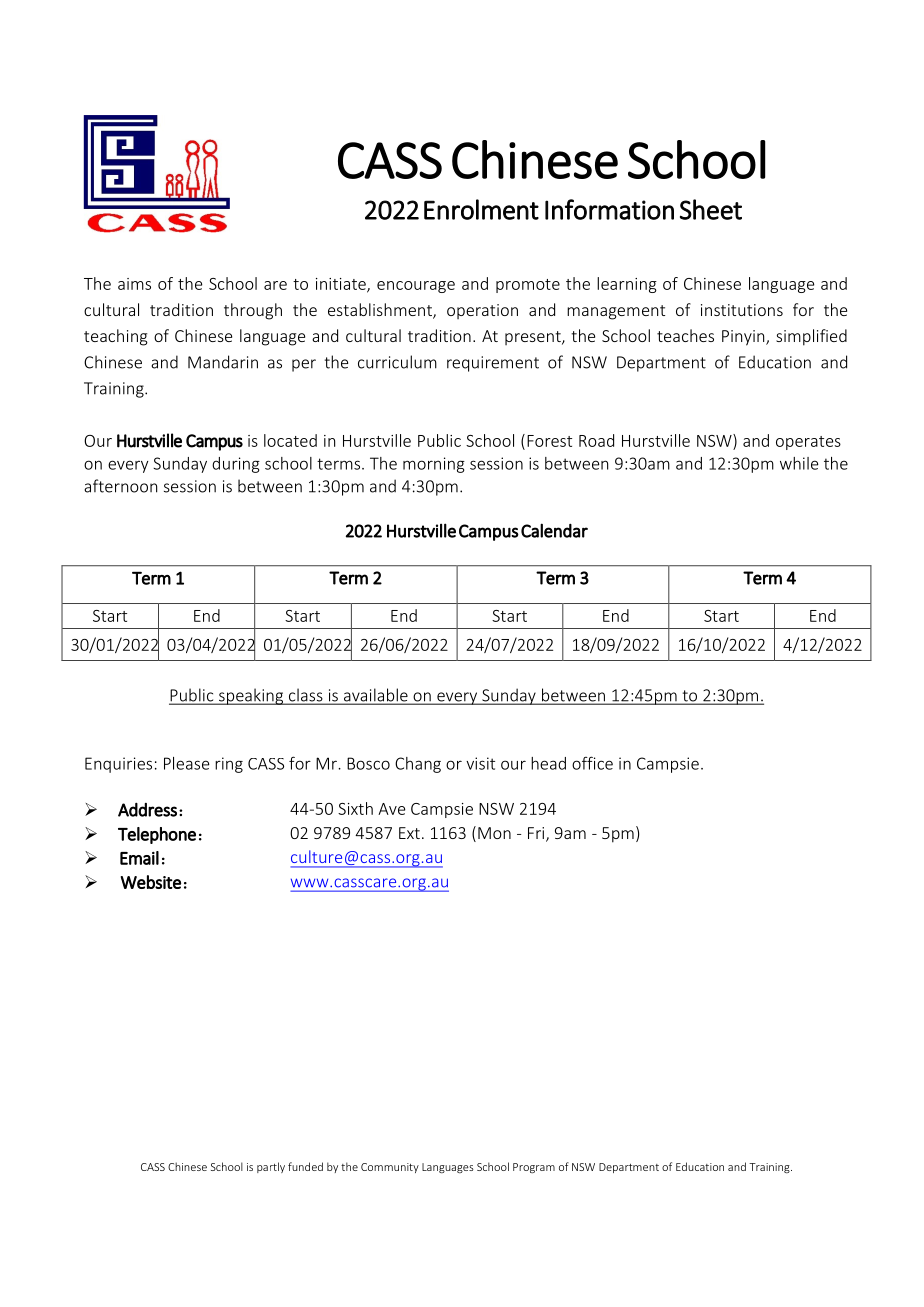  What do you see at coordinates (434, 465) in the page?
I see `morning` at bounding box center [434, 465].
